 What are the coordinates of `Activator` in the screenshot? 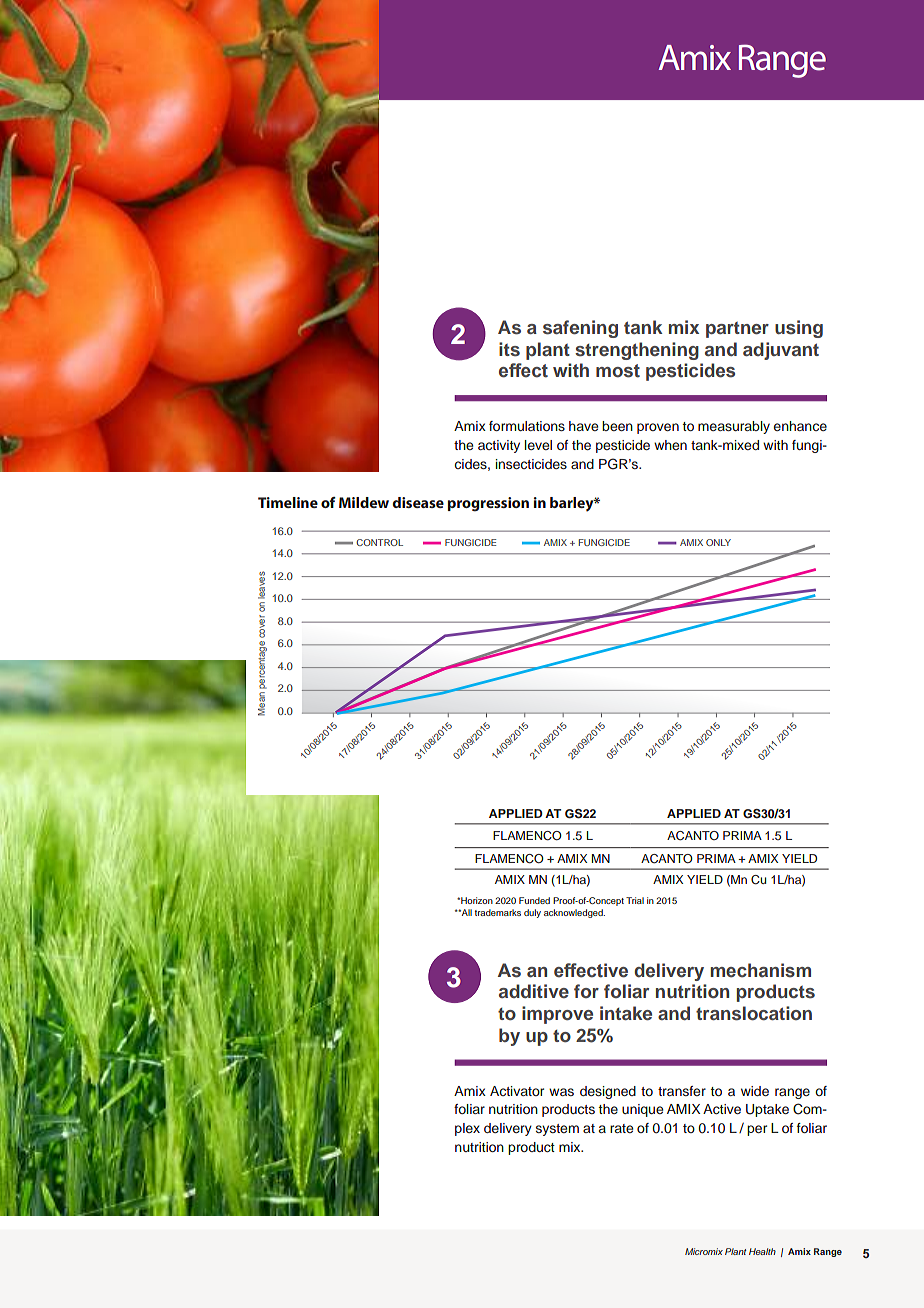 It's located at (517, 1091).
